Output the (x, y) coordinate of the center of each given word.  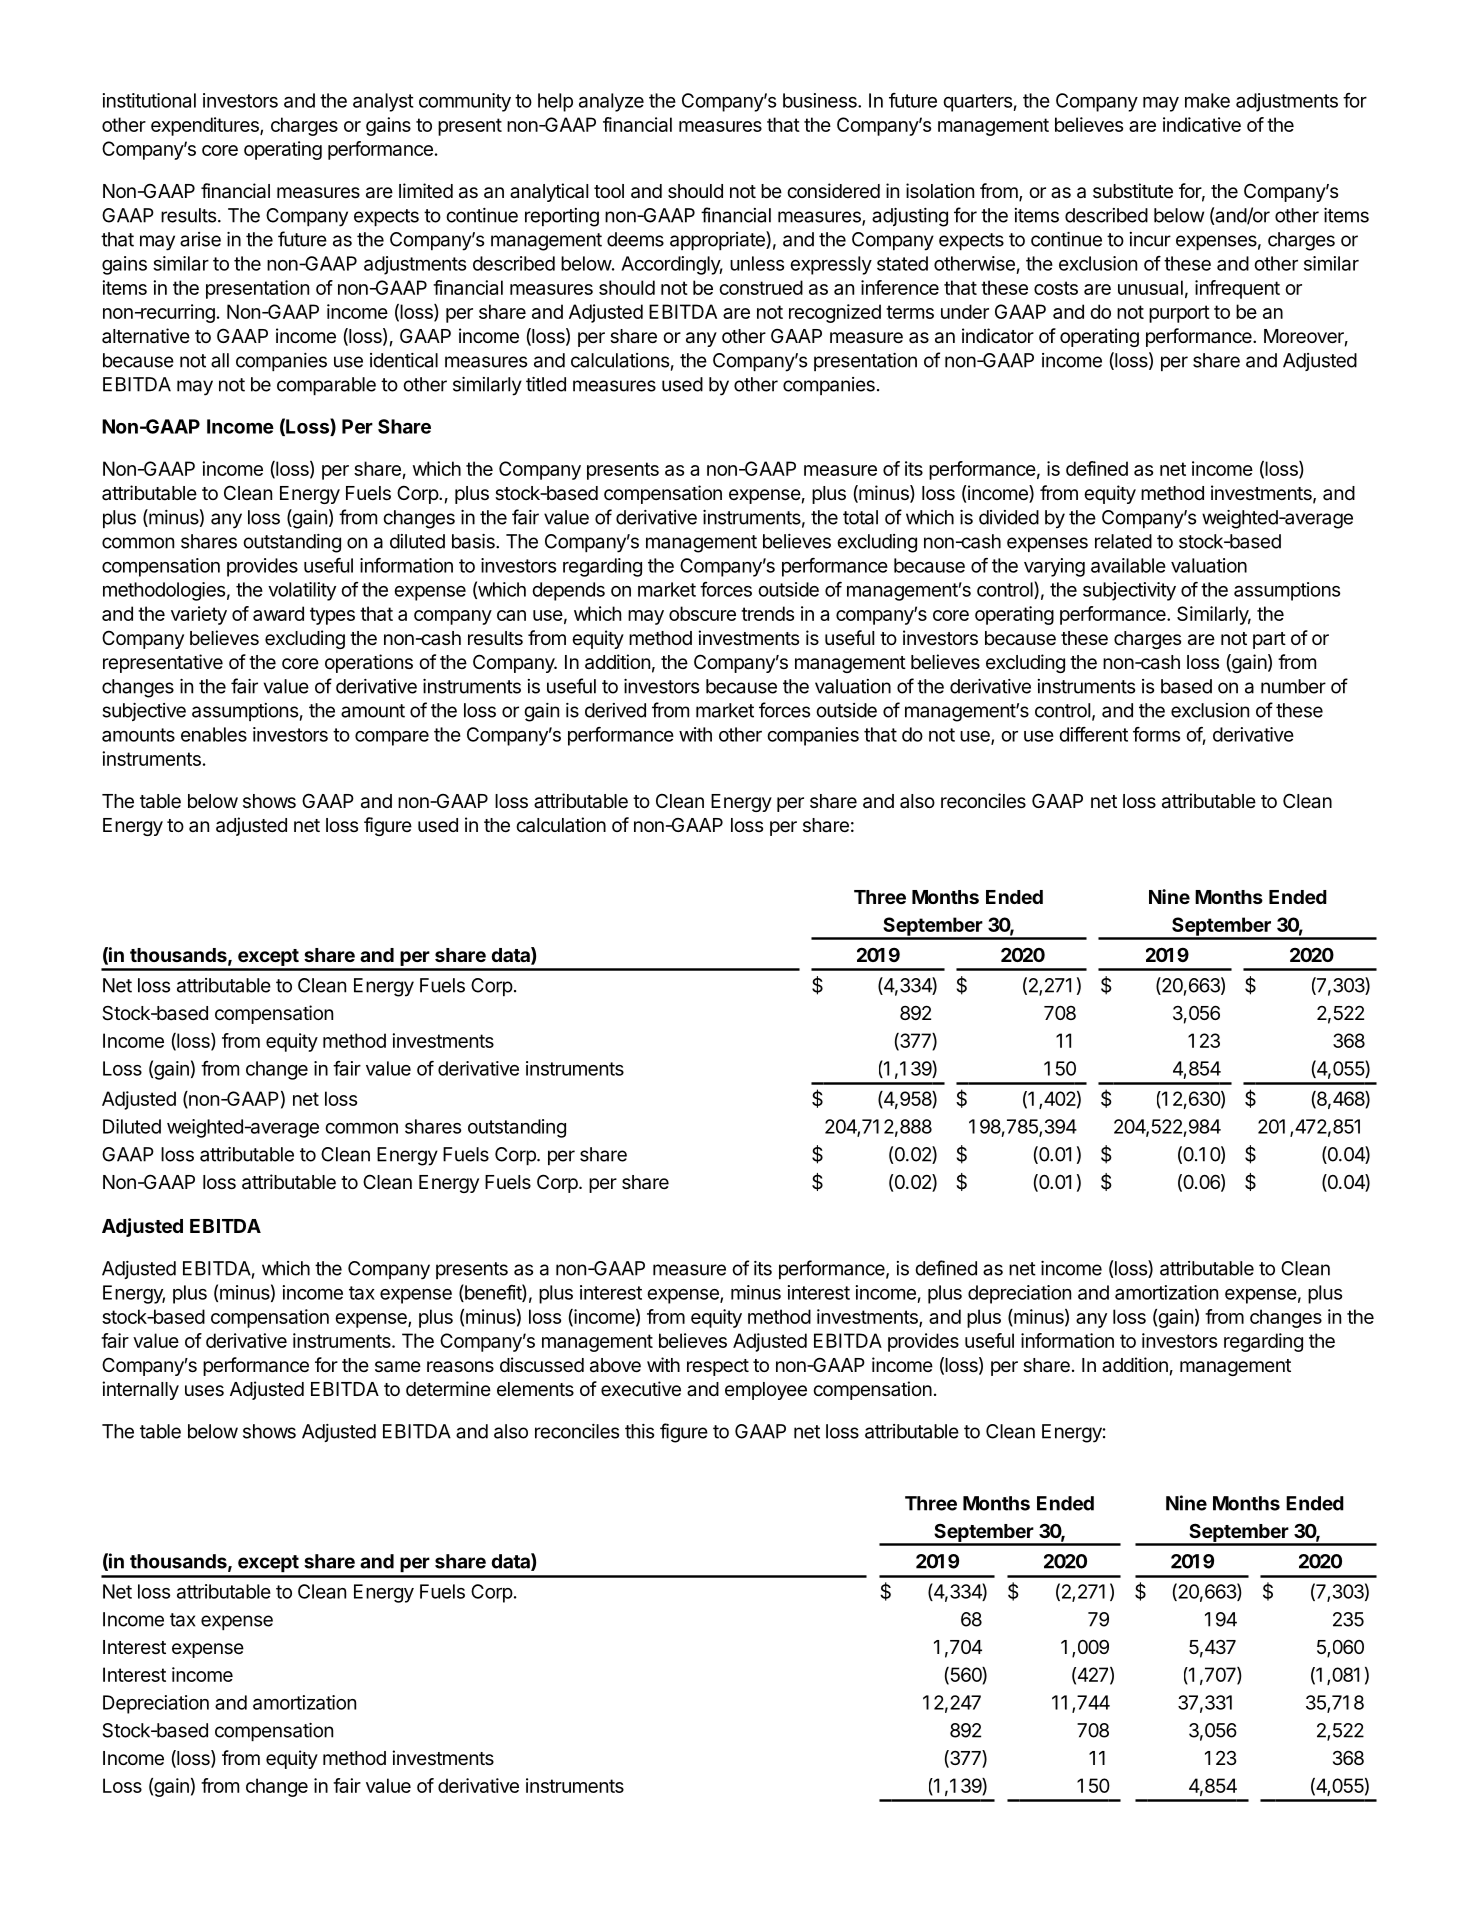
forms (1156, 734)
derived (615, 710)
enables (214, 734)
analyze (611, 102)
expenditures (206, 126)
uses (204, 1390)
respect (718, 1367)
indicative (1202, 124)
